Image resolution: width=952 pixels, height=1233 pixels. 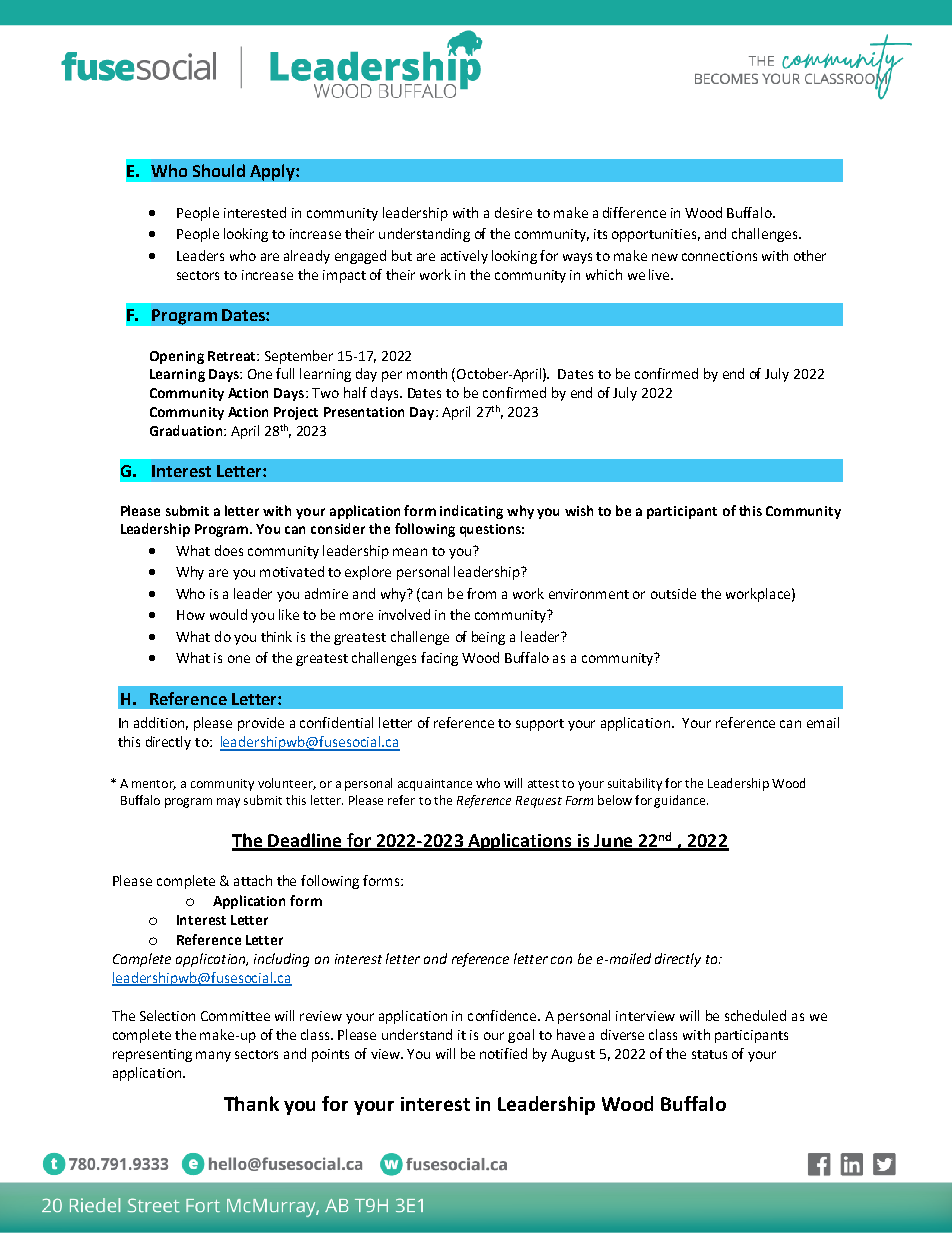 What do you see at coordinates (673, 593) in the image?
I see `outside` at bounding box center [673, 593].
